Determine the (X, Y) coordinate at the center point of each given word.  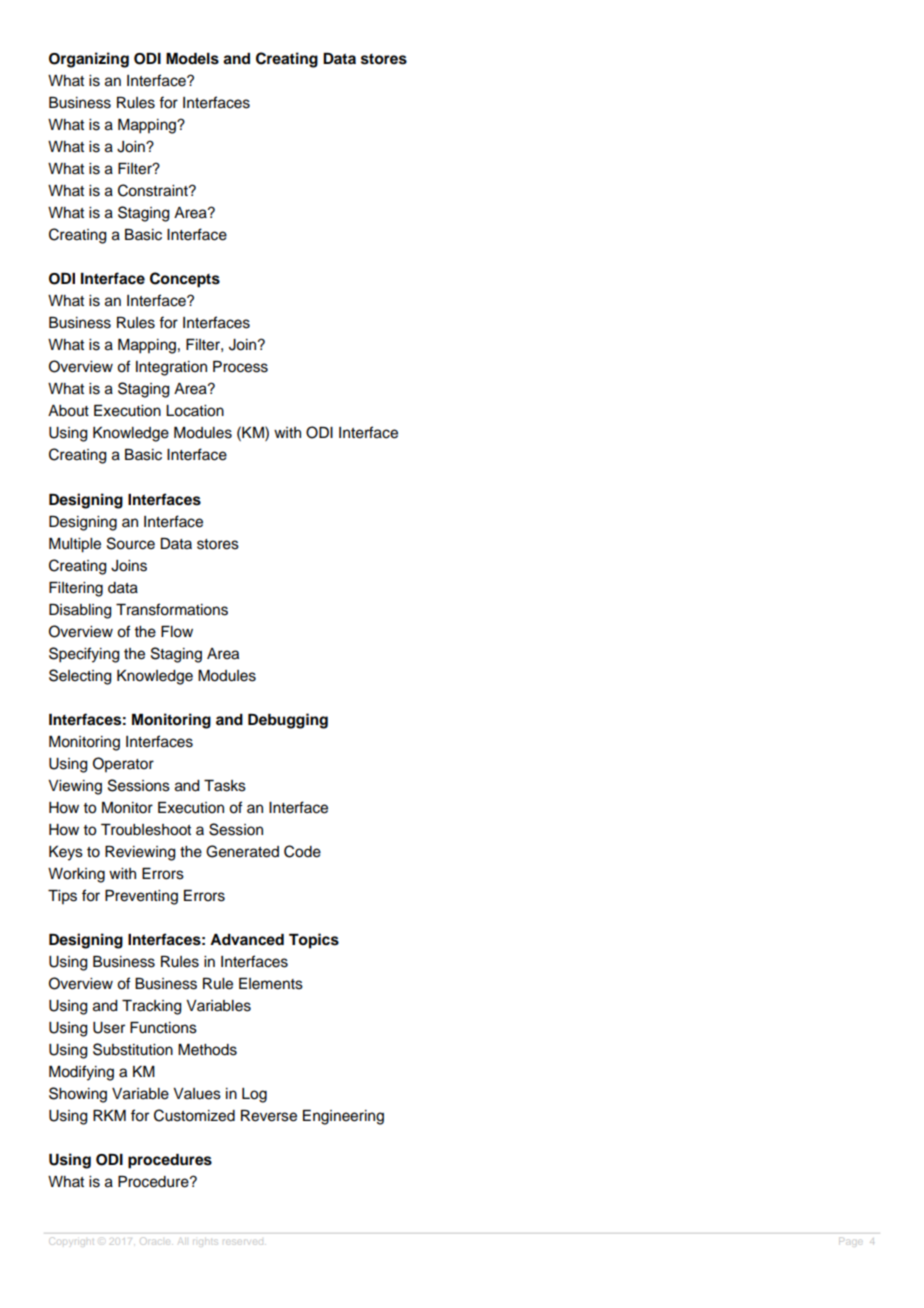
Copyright (72, 1241)
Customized (194, 1115)
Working (76, 875)
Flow (177, 632)
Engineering (343, 1117)
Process (240, 367)
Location (195, 411)
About (68, 411)
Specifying (84, 655)
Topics (314, 941)
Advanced (247, 940)
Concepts (185, 280)
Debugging (288, 721)
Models (192, 59)
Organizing (89, 60)
